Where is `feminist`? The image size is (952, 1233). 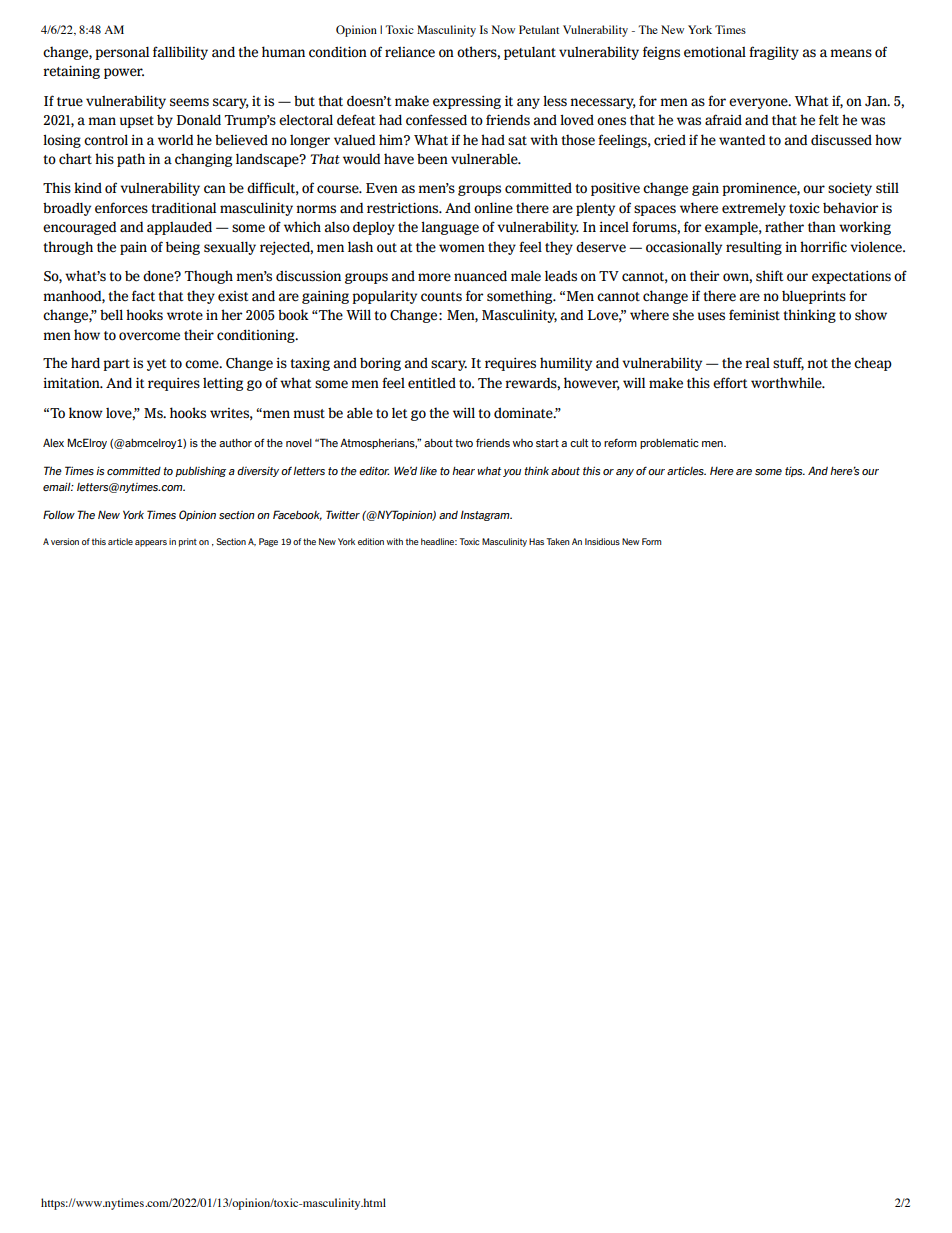
feminist is located at coordinates (754, 315).
